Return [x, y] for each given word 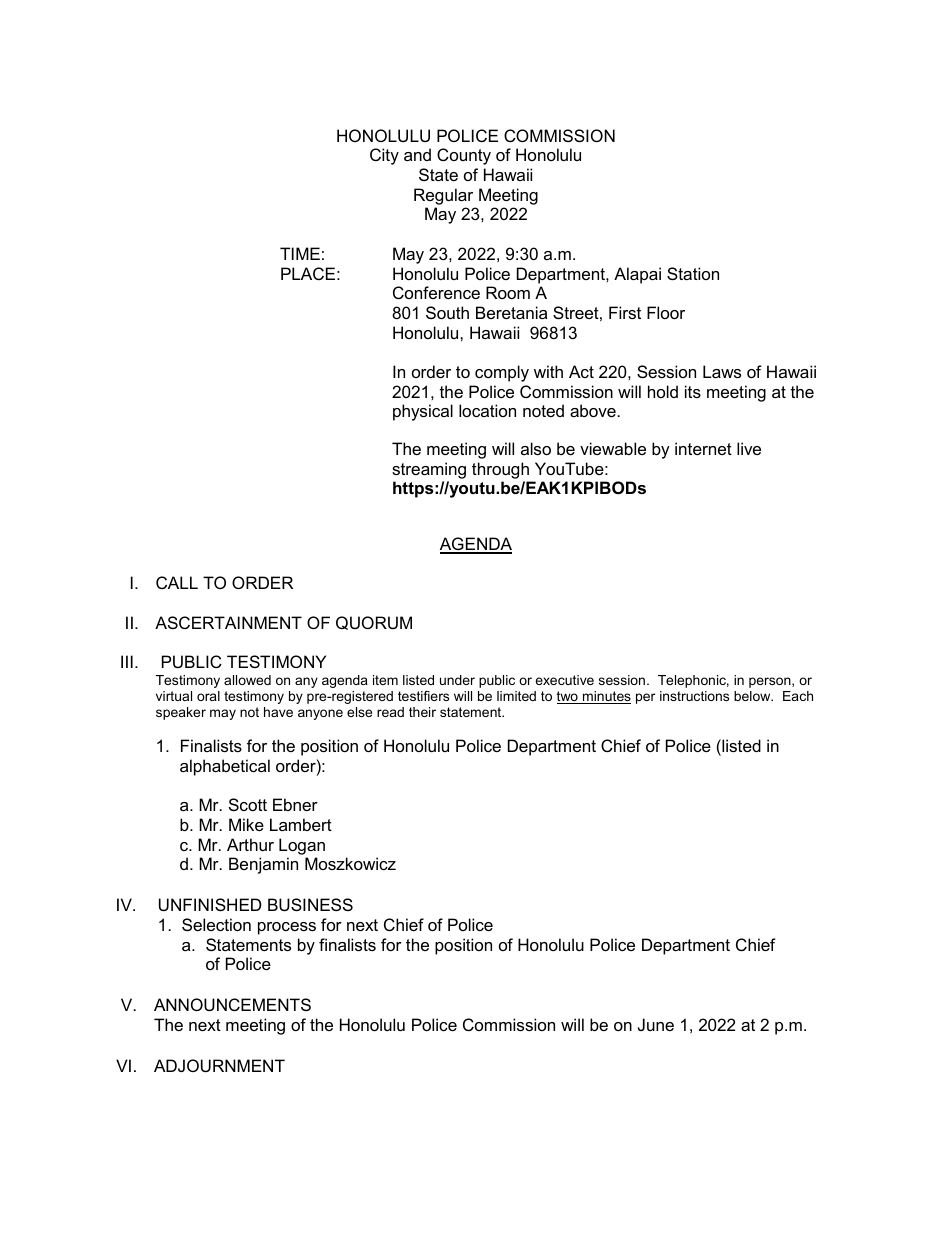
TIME [300, 253]
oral [208, 696]
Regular [443, 196]
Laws [722, 371]
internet [703, 448]
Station [693, 273]
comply [502, 373]
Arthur [250, 844]
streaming [429, 470]
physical [423, 412]
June [656, 1024]
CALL [177, 582]
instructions [694, 696]
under [457, 680]
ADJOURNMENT [219, 1065]
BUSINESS [310, 904]
